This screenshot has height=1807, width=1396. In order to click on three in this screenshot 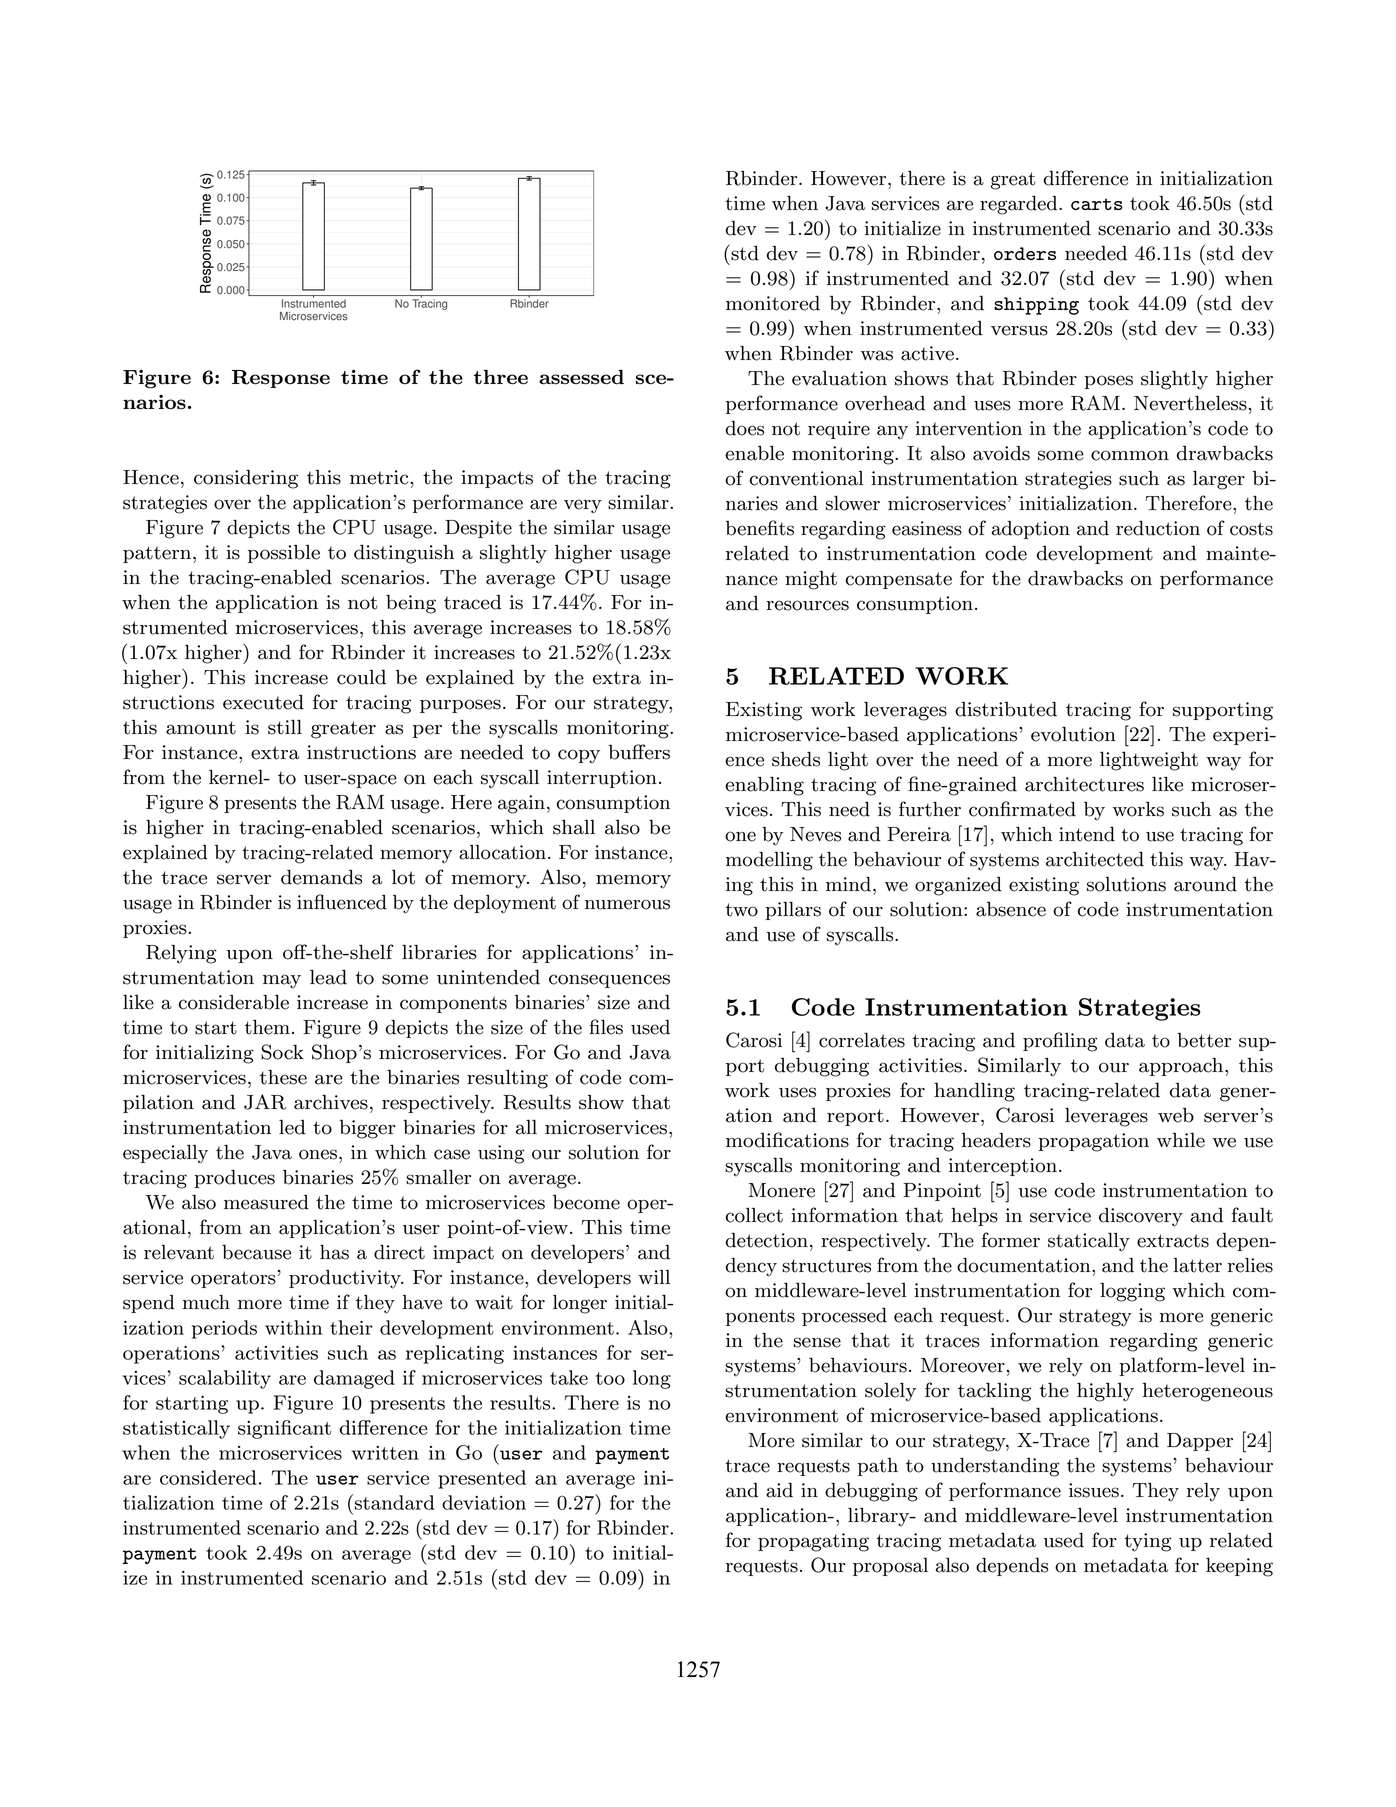, I will do `click(500, 377)`.
